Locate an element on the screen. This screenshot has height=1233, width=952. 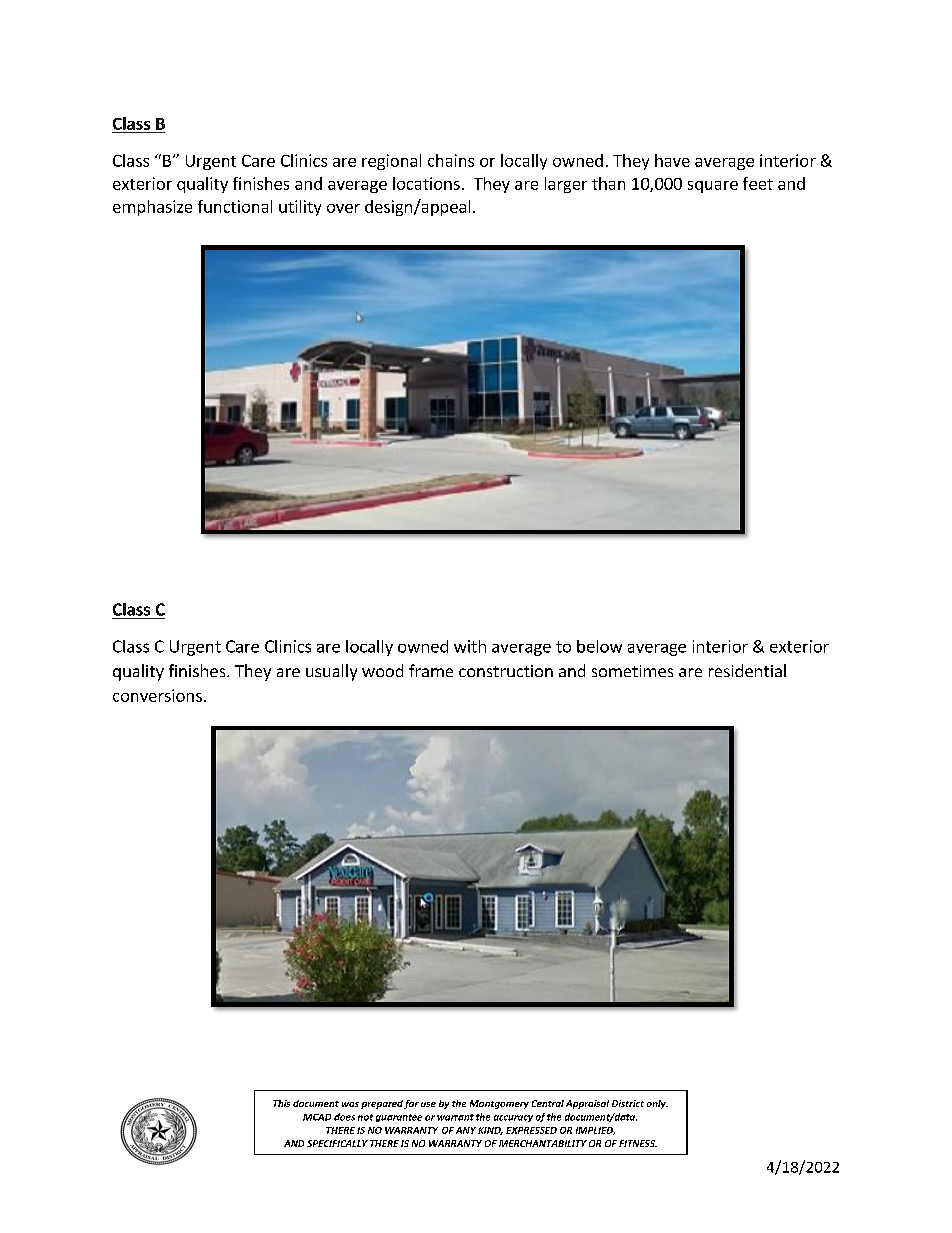
below is located at coordinates (599, 646).
